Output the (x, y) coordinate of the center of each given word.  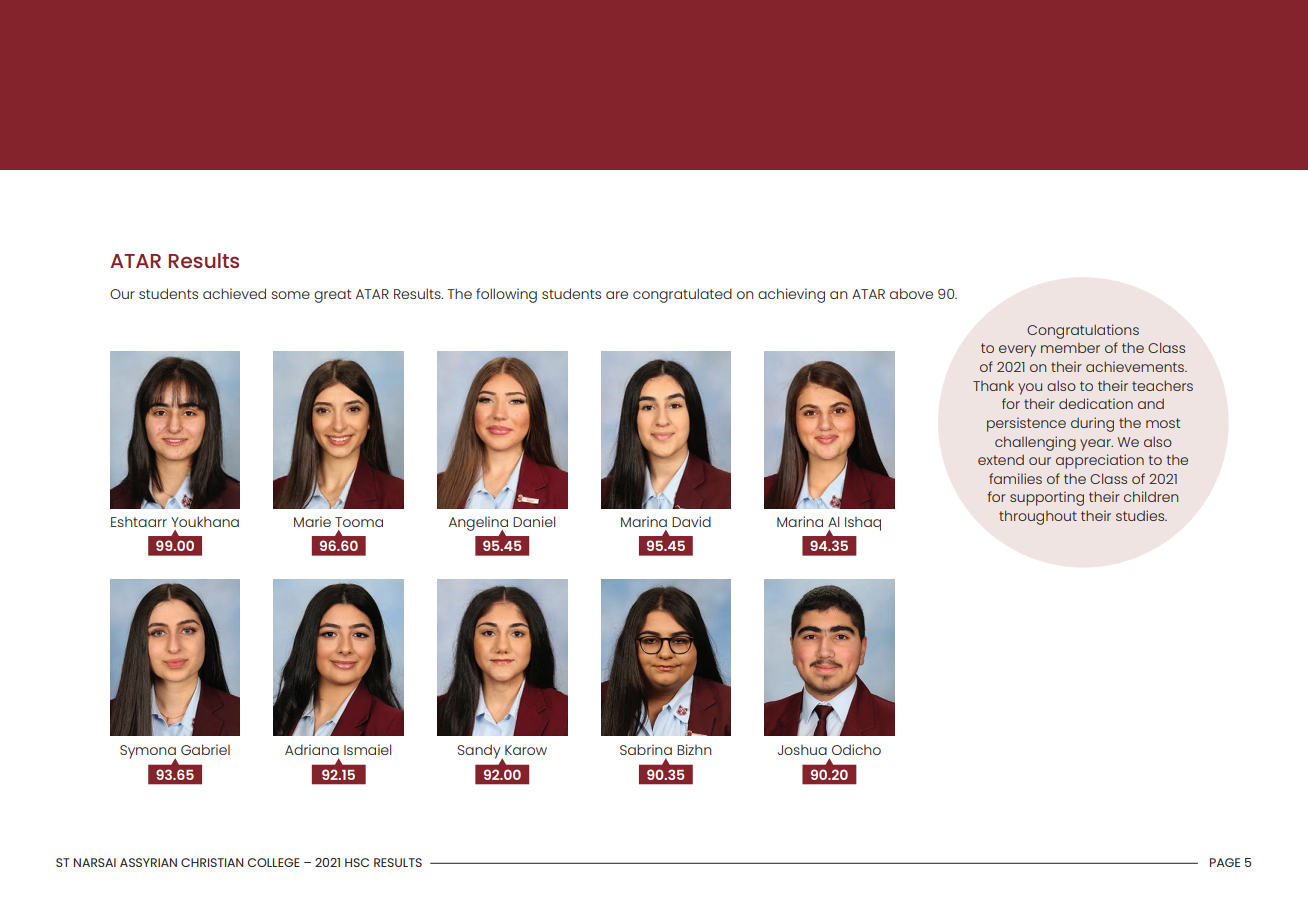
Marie (312, 521)
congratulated (682, 295)
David (691, 521)
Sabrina (646, 749)
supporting (1047, 498)
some (290, 295)
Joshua (802, 750)
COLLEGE (273, 862)
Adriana (312, 749)
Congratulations (1083, 331)
